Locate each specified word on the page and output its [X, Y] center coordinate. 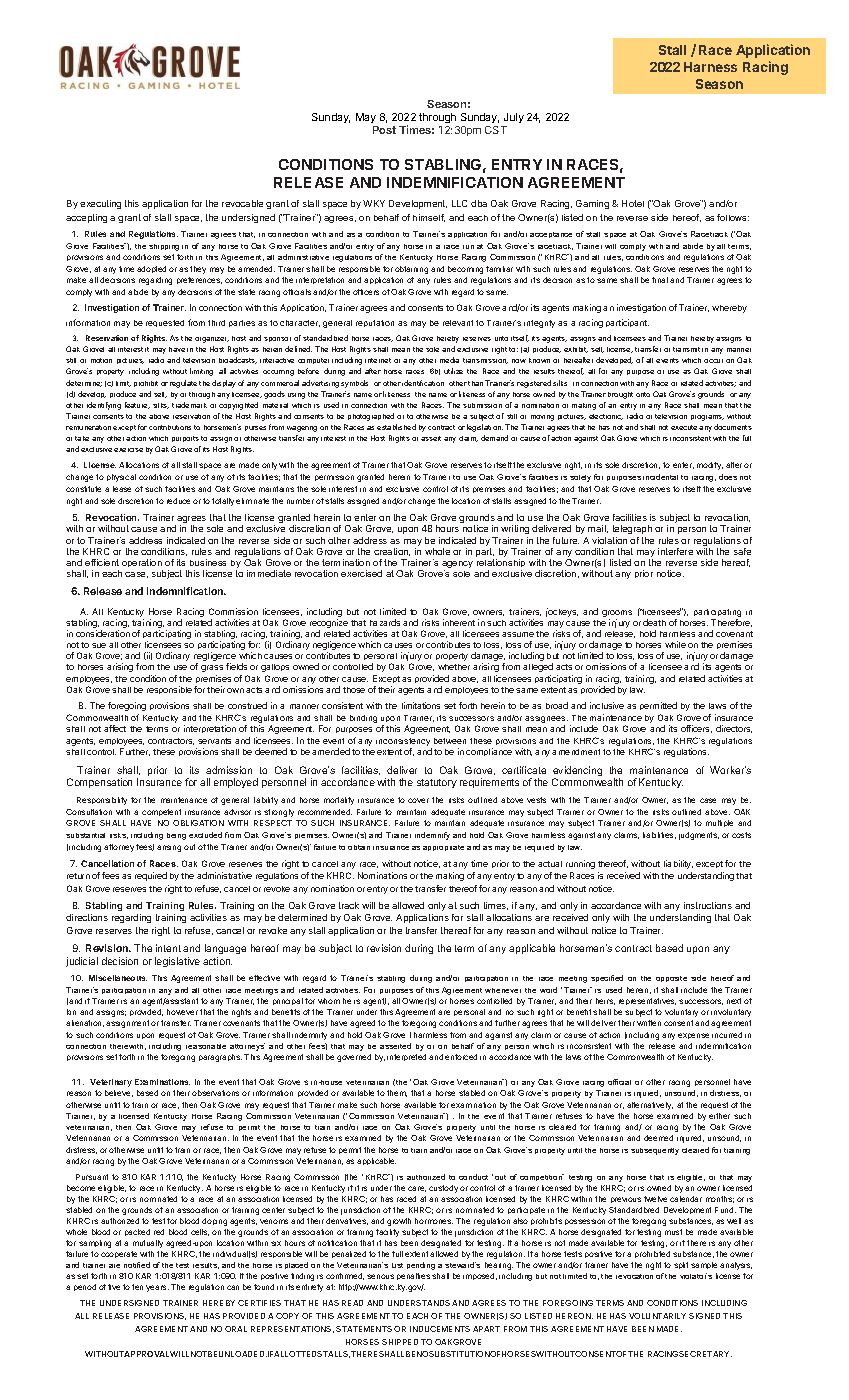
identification [423, 383]
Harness [710, 67]
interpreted [406, 1057]
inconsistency [404, 743]
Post [384, 130]
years [157, 1288]
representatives [647, 1001]
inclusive [607, 705]
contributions [170, 427]
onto [643, 394]
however [182, 1012]
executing [100, 204]
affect [115, 728]
